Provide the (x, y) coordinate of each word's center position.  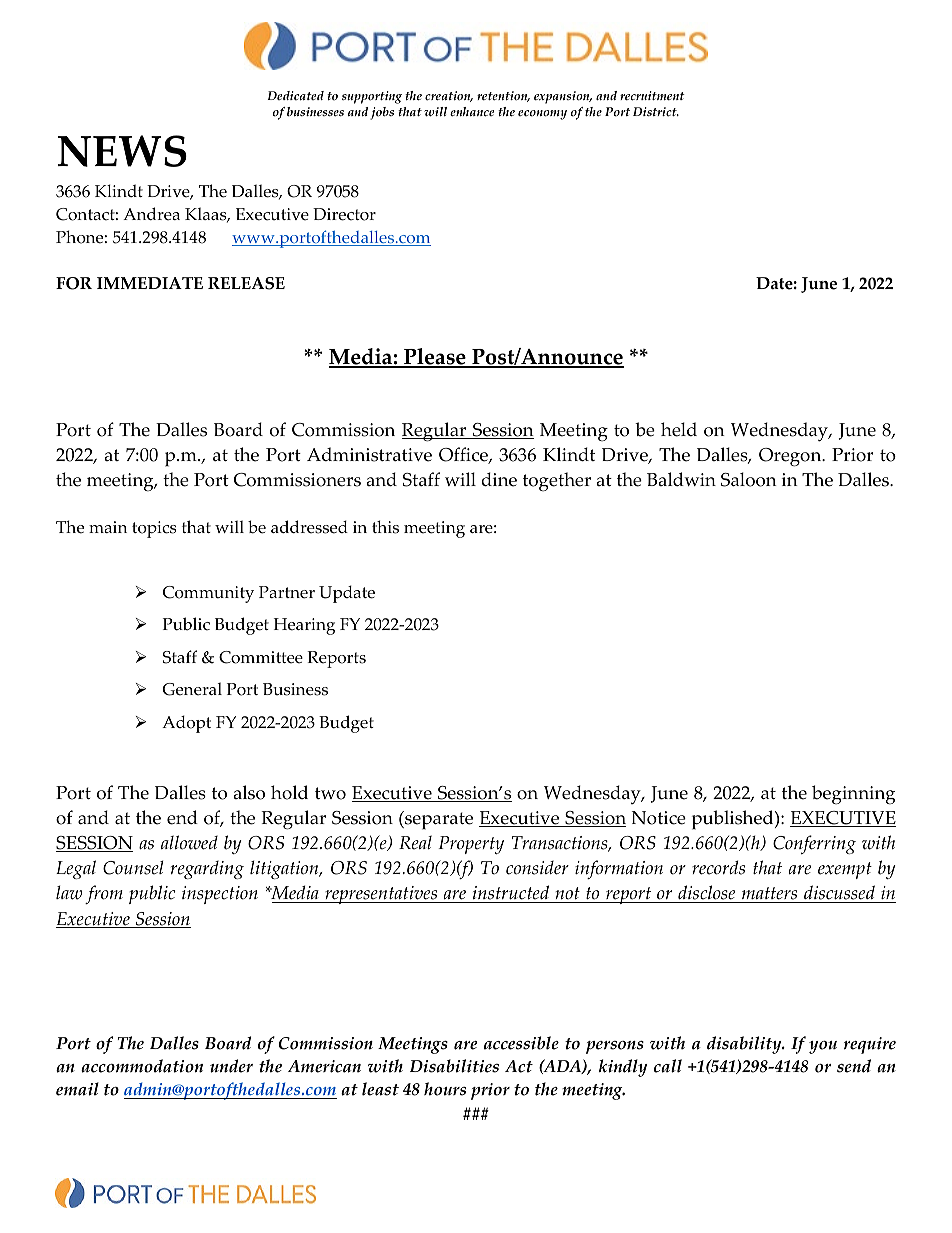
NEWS (122, 151)
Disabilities (454, 1066)
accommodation (142, 1066)
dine (499, 479)
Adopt (186, 724)
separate (438, 820)
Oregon (791, 457)
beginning (853, 795)
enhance (472, 112)
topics (154, 529)
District (656, 112)
